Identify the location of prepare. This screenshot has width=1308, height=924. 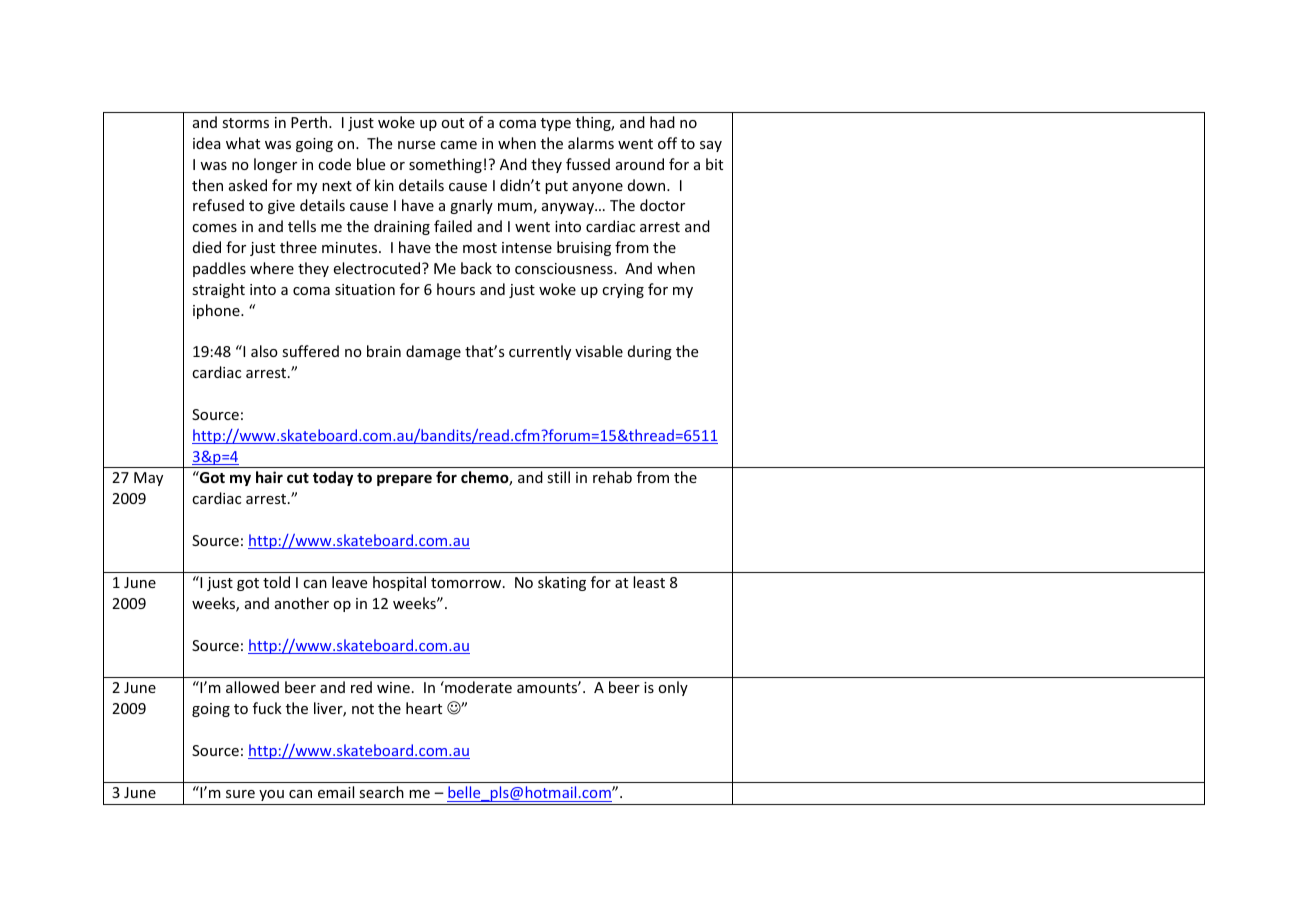
(404, 480).
